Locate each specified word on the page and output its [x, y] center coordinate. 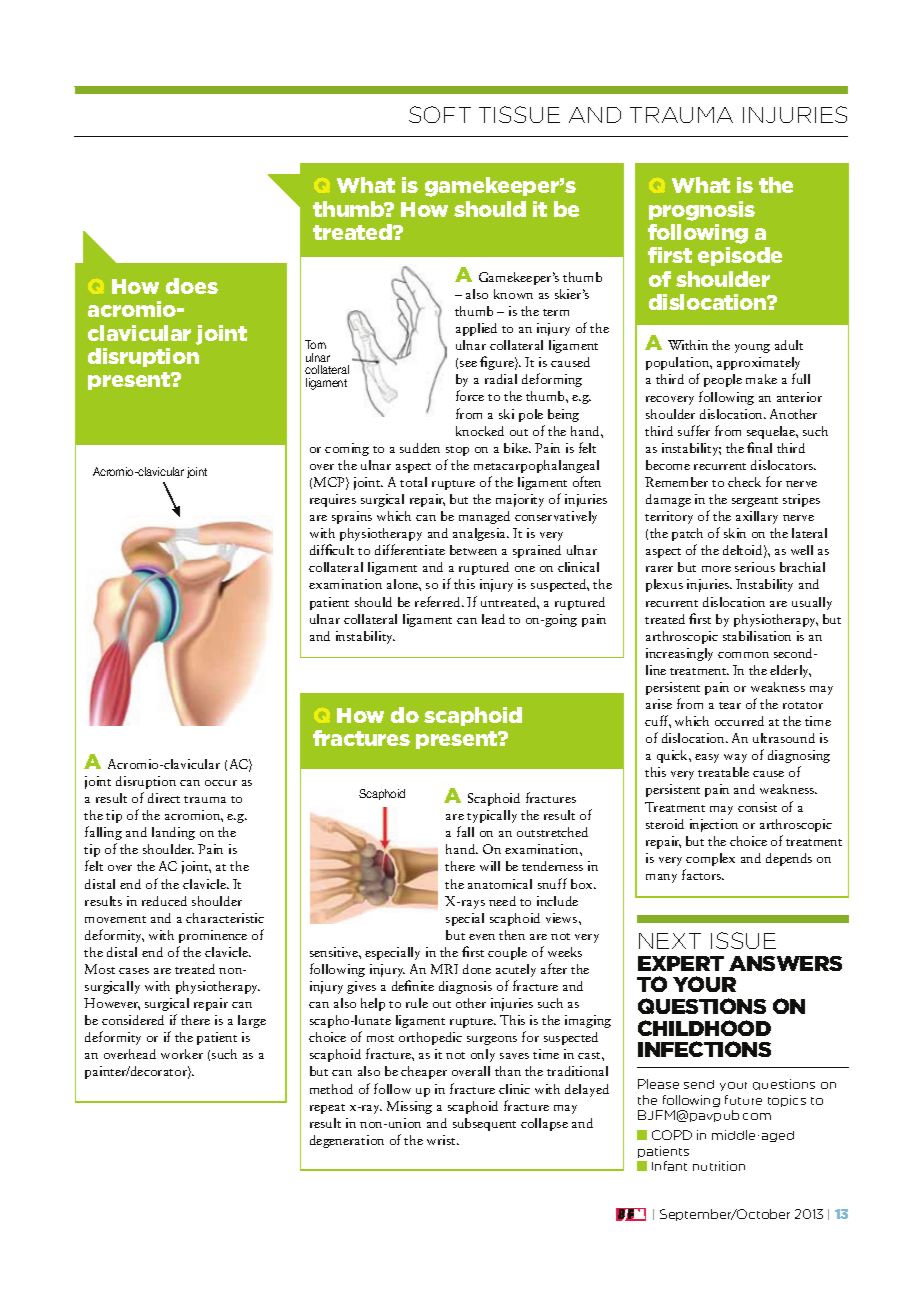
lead [493, 619]
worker [182, 1054]
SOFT [440, 114]
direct [164, 798]
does [192, 286]
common [743, 655]
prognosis [702, 211]
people [723, 380]
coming [347, 449]
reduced [164, 901]
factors [703, 874]
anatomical [500, 884]
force [470, 395]
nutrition [719, 1166]
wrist [443, 1140]
